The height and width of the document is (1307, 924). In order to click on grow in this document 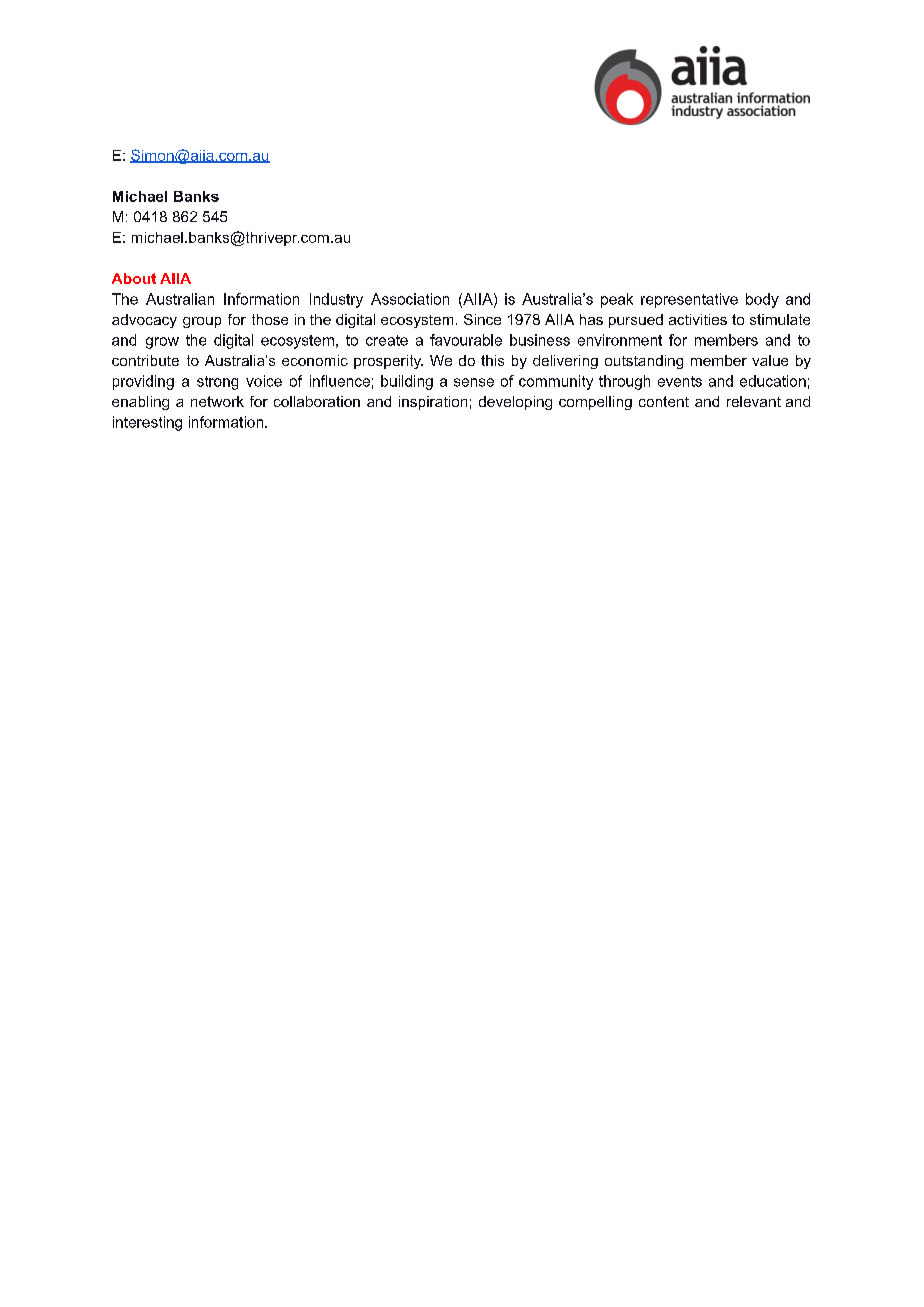, I will do `click(162, 343)`.
